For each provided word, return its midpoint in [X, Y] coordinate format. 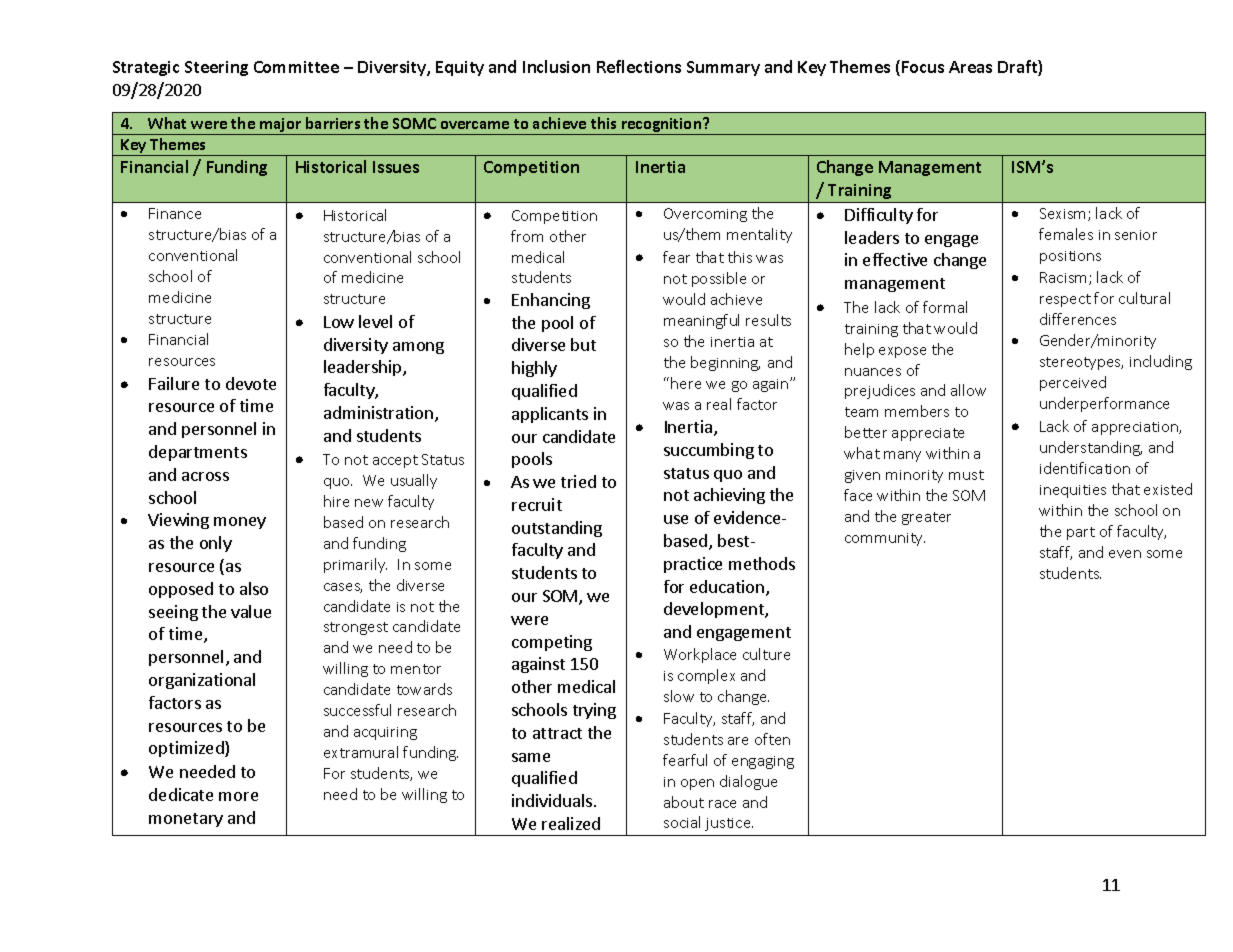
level [375, 321]
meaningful [701, 321]
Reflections [639, 66]
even [1125, 554]
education [728, 588]
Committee [296, 67]
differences [1078, 319]
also [254, 588]
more [238, 796]
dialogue [748, 782]
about [684, 802]
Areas [970, 67]
